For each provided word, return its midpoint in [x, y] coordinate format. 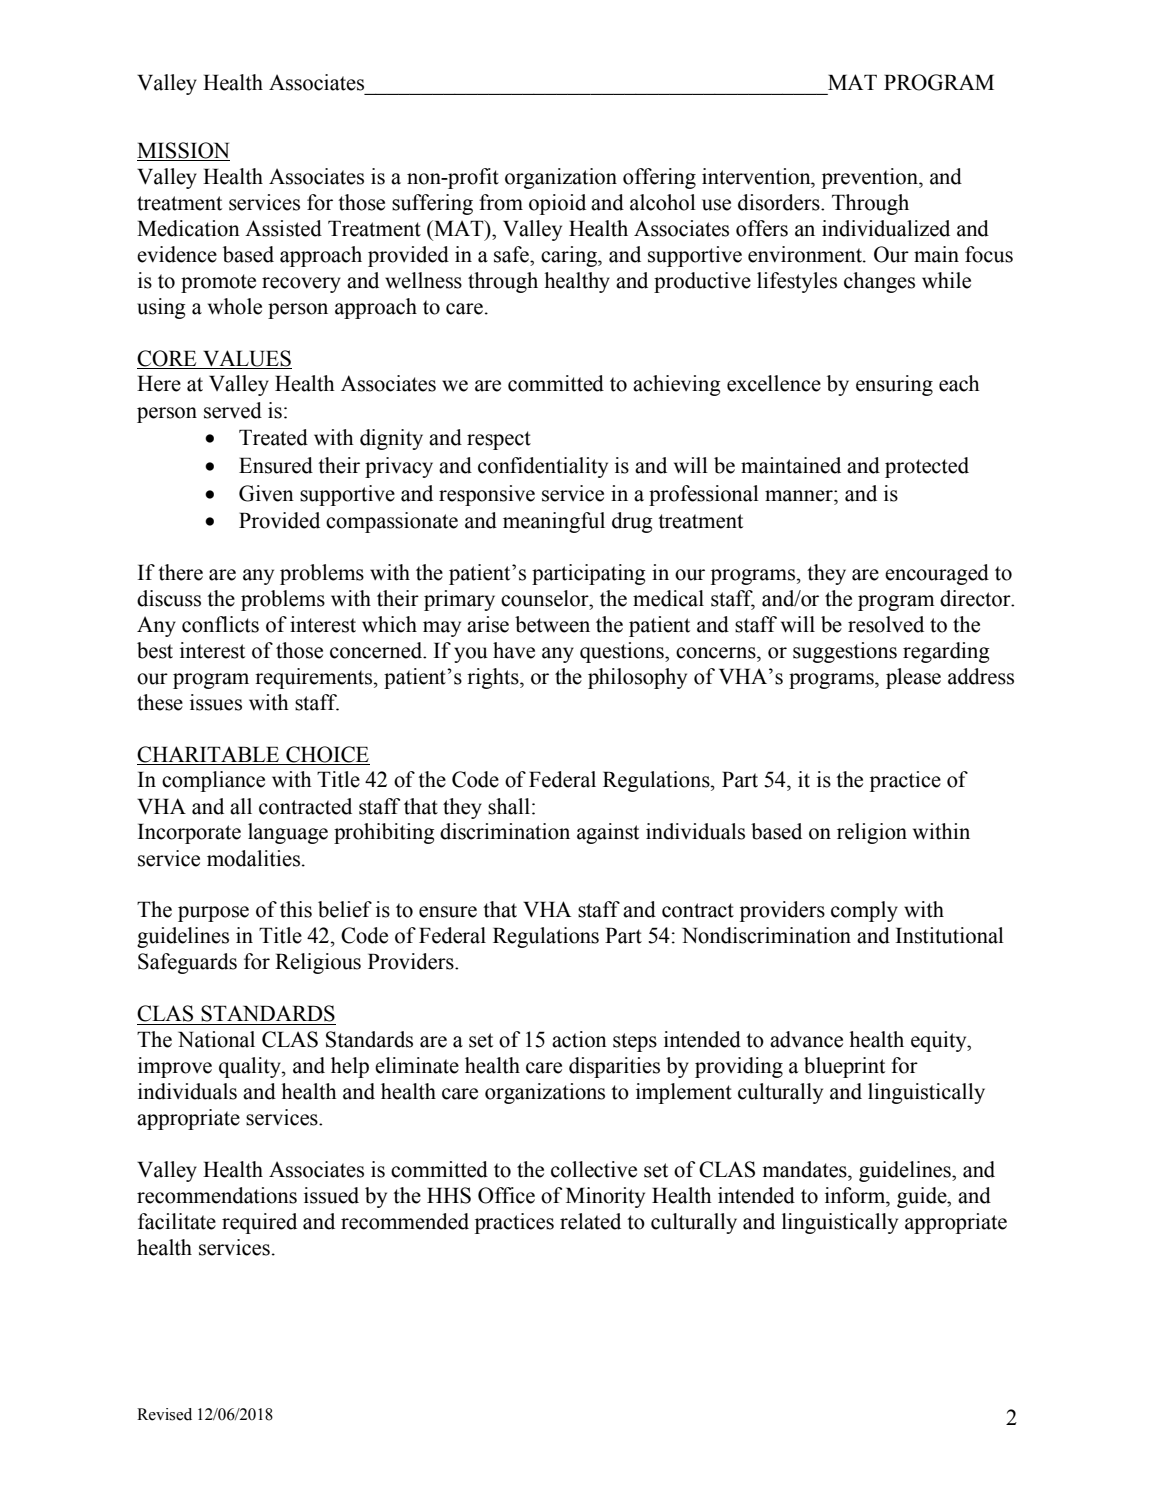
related [590, 1221]
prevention [871, 178]
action [579, 1039]
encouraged [937, 574]
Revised [164, 1414]
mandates [805, 1169]
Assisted [283, 228]
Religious [318, 963]
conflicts [220, 624]
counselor [546, 598]
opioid [557, 204]
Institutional [950, 935]
